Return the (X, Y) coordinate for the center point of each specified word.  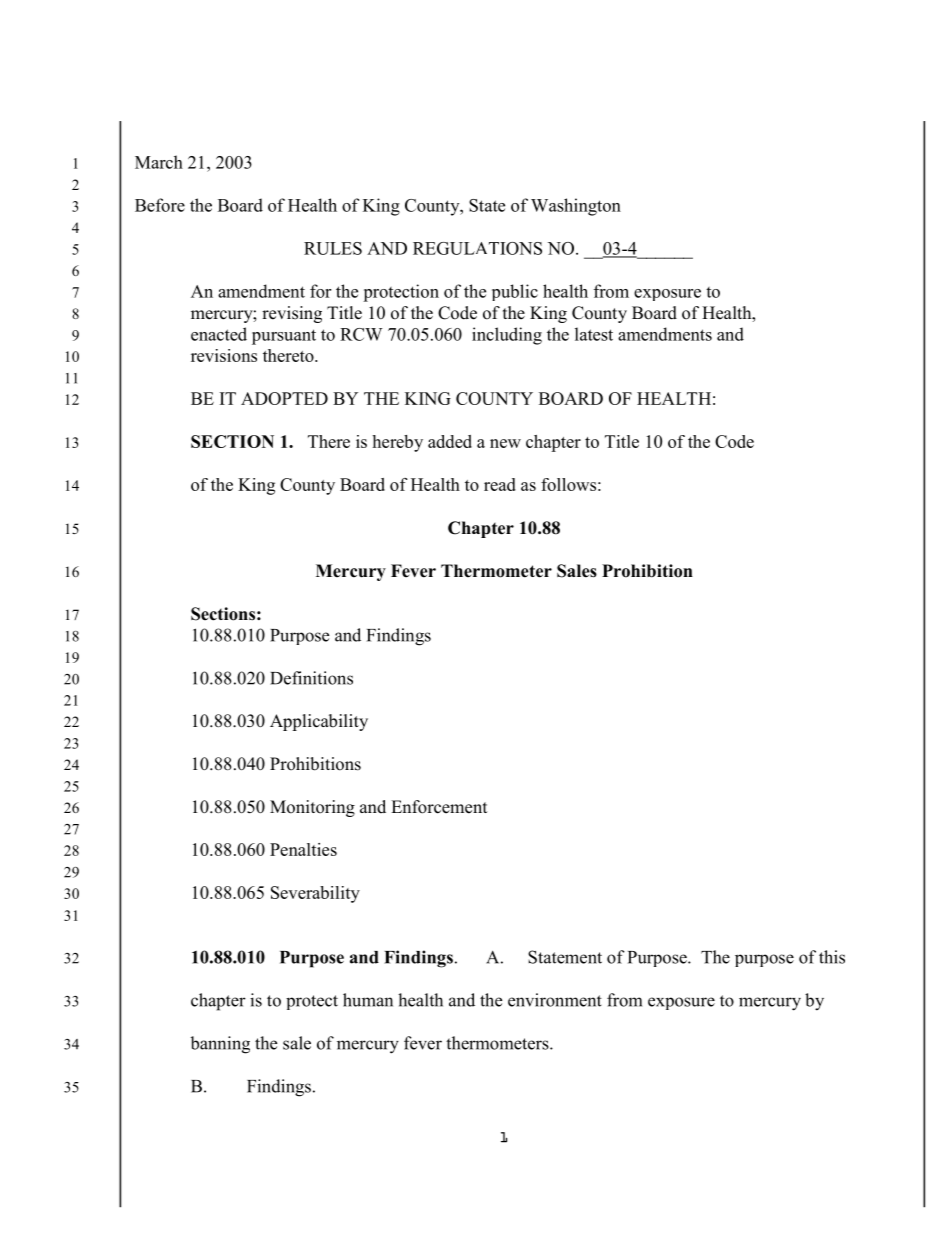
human (368, 1000)
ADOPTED (284, 398)
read (500, 484)
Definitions (311, 678)
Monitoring (312, 808)
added (450, 441)
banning (220, 1045)
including (507, 336)
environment (555, 1000)
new (505, 443)
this (832, 957)
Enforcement (439, 807)
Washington (576, 207)
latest (594, 334)
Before (160, 205)
